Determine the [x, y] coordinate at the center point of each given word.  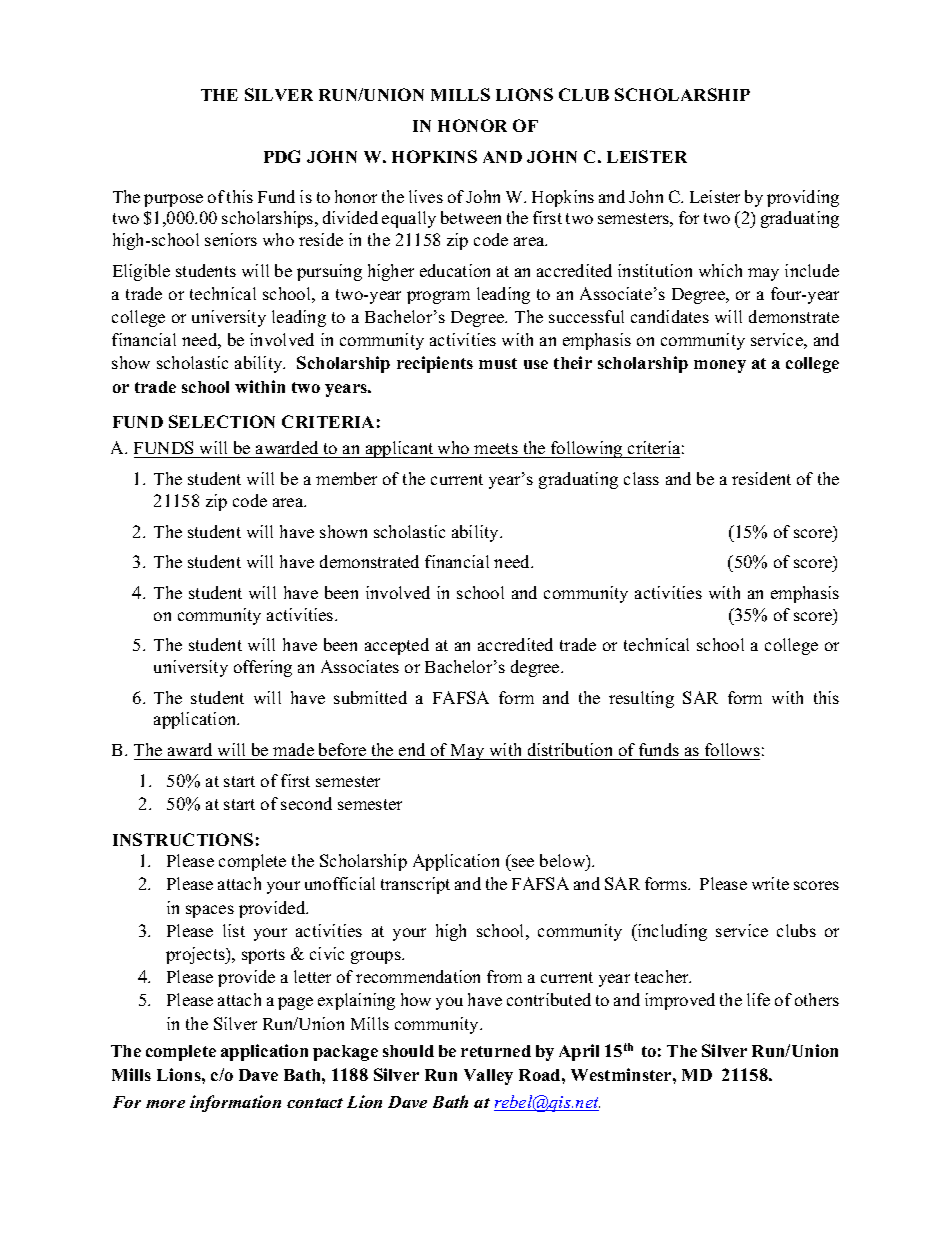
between [471, 217]
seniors [231, 239]
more [165, 1104]
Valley [488, 1077]
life [758, 999]
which [720, 270]
